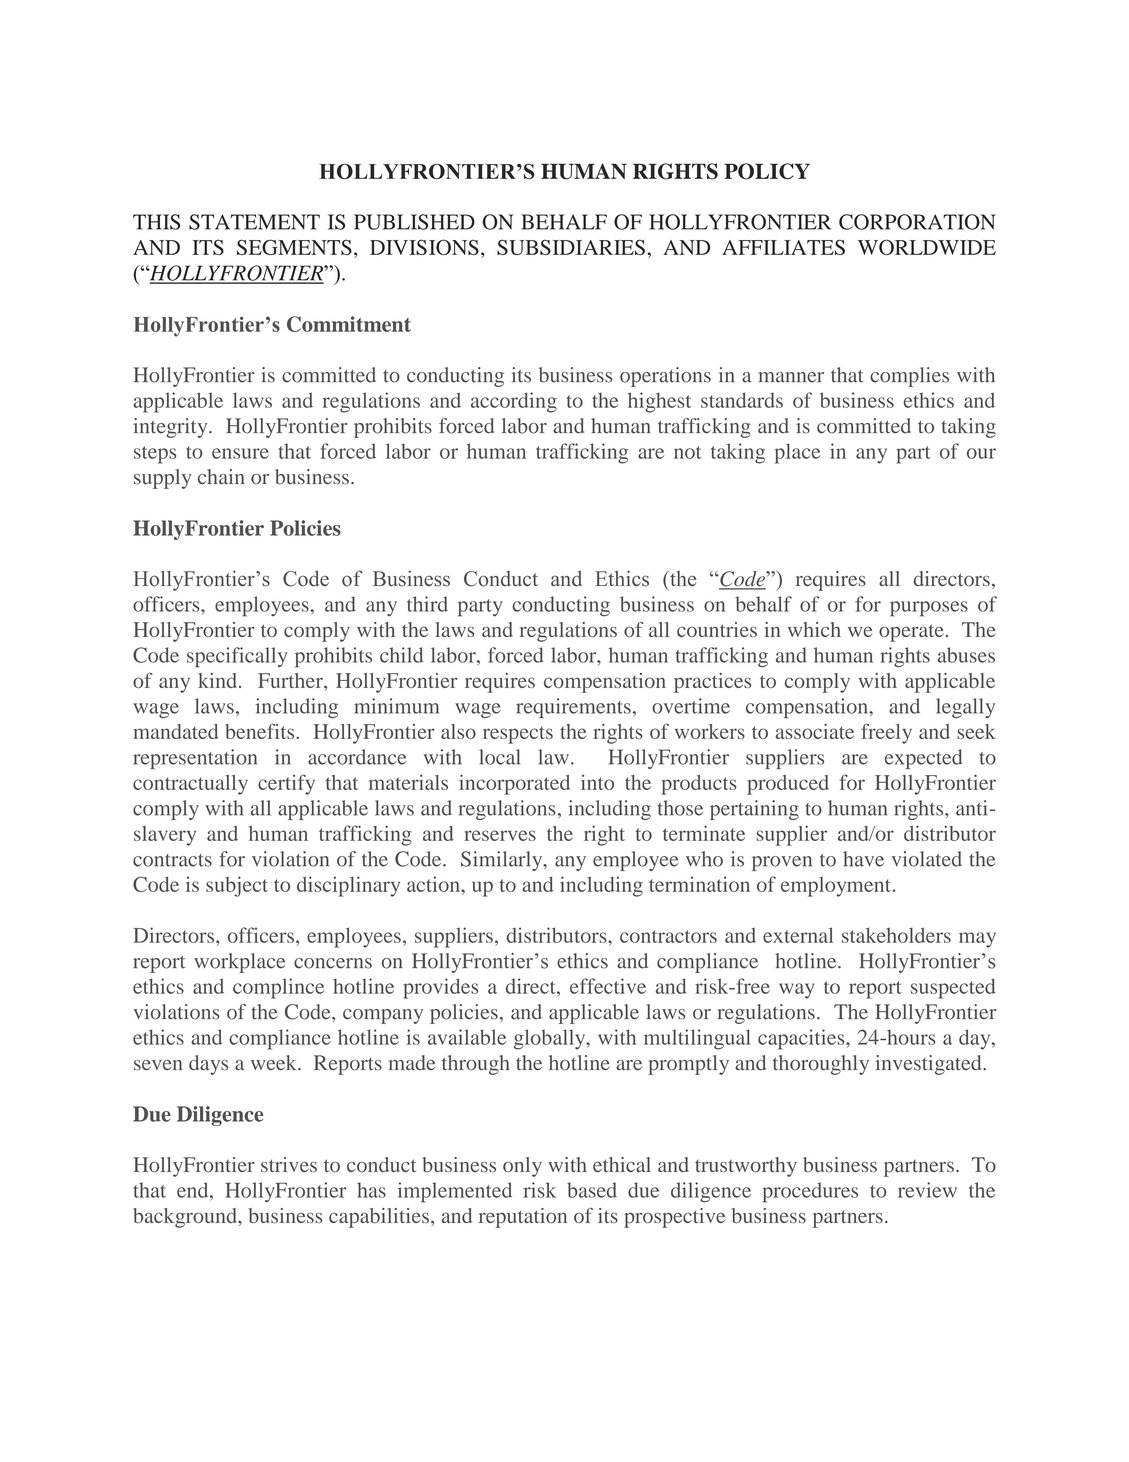  What do you see at coordinates (240, 453) in the page?
I see `ensure` at bounding box center [240, 453].
